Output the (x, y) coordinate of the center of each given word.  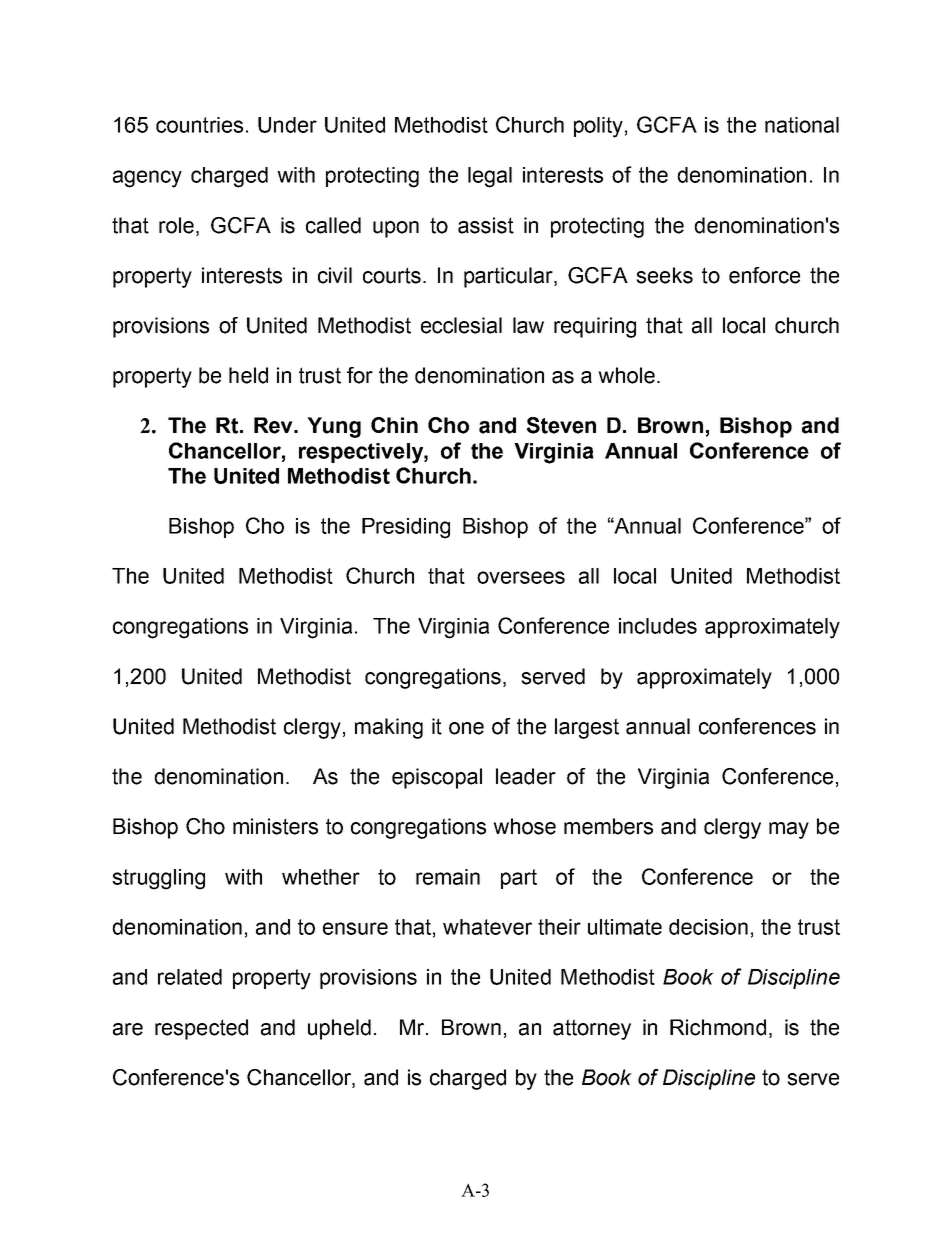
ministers (275, 826)
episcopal (437, 778)
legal (490, 177)
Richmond (718, 1027)
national (802, 125)
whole (626, 375)
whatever (487, 927)
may (789, 830)
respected (201, 1029)
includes (658, 626)
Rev (274, 425)
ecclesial (461, 325)
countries (199, 125)
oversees (521, 577)
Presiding (406, 528)
